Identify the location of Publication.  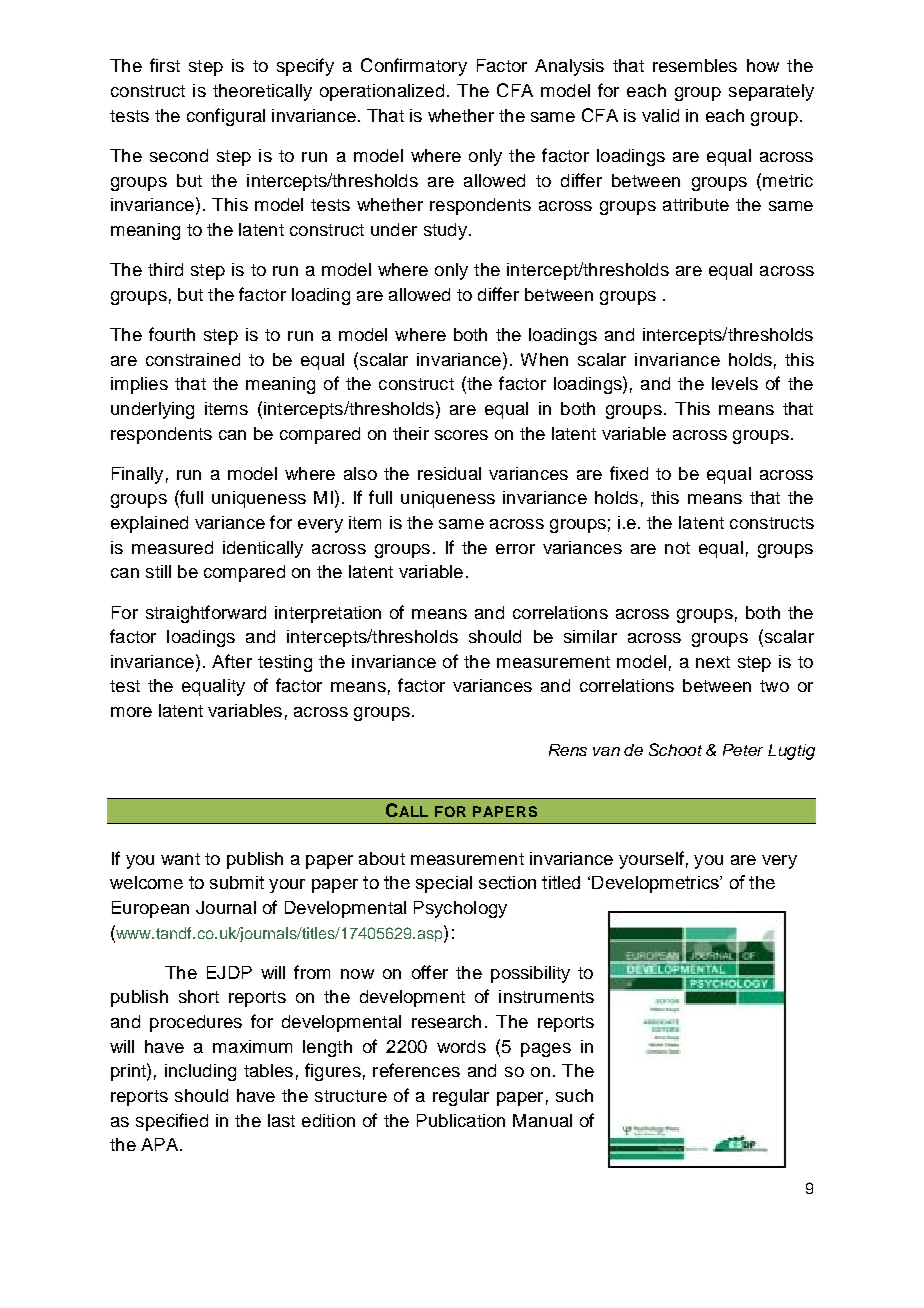
(461, 1120).
